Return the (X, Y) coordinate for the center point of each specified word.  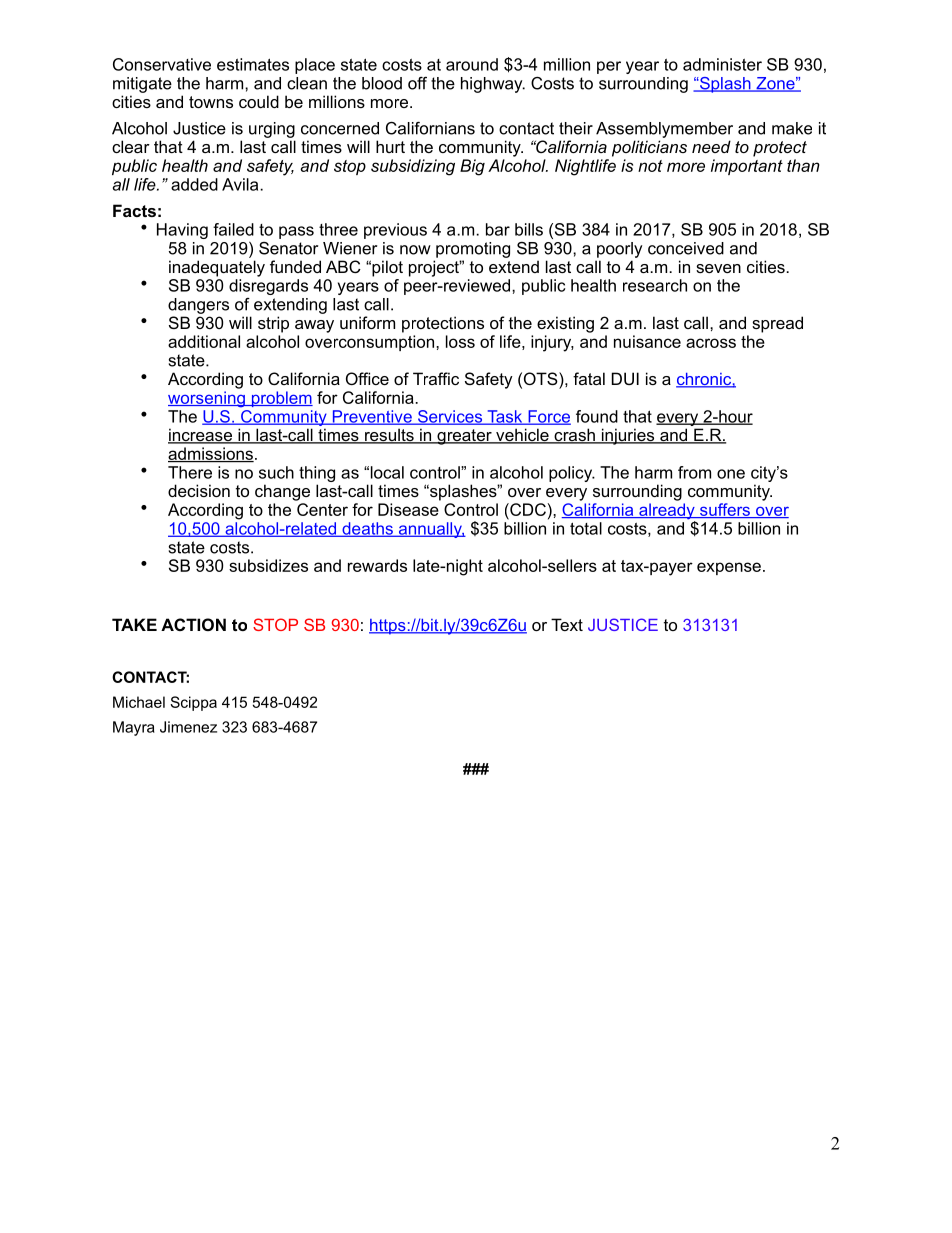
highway (493, 85)
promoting (473, 250)
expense (729, 568)
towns (211, 102)
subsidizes (268, 565)
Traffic (436, 378)
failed (233, 229)
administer (722, 64)
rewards (377, 565)
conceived (686, 248)
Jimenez (188, 727)
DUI (625, 378)
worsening (207, 399)
